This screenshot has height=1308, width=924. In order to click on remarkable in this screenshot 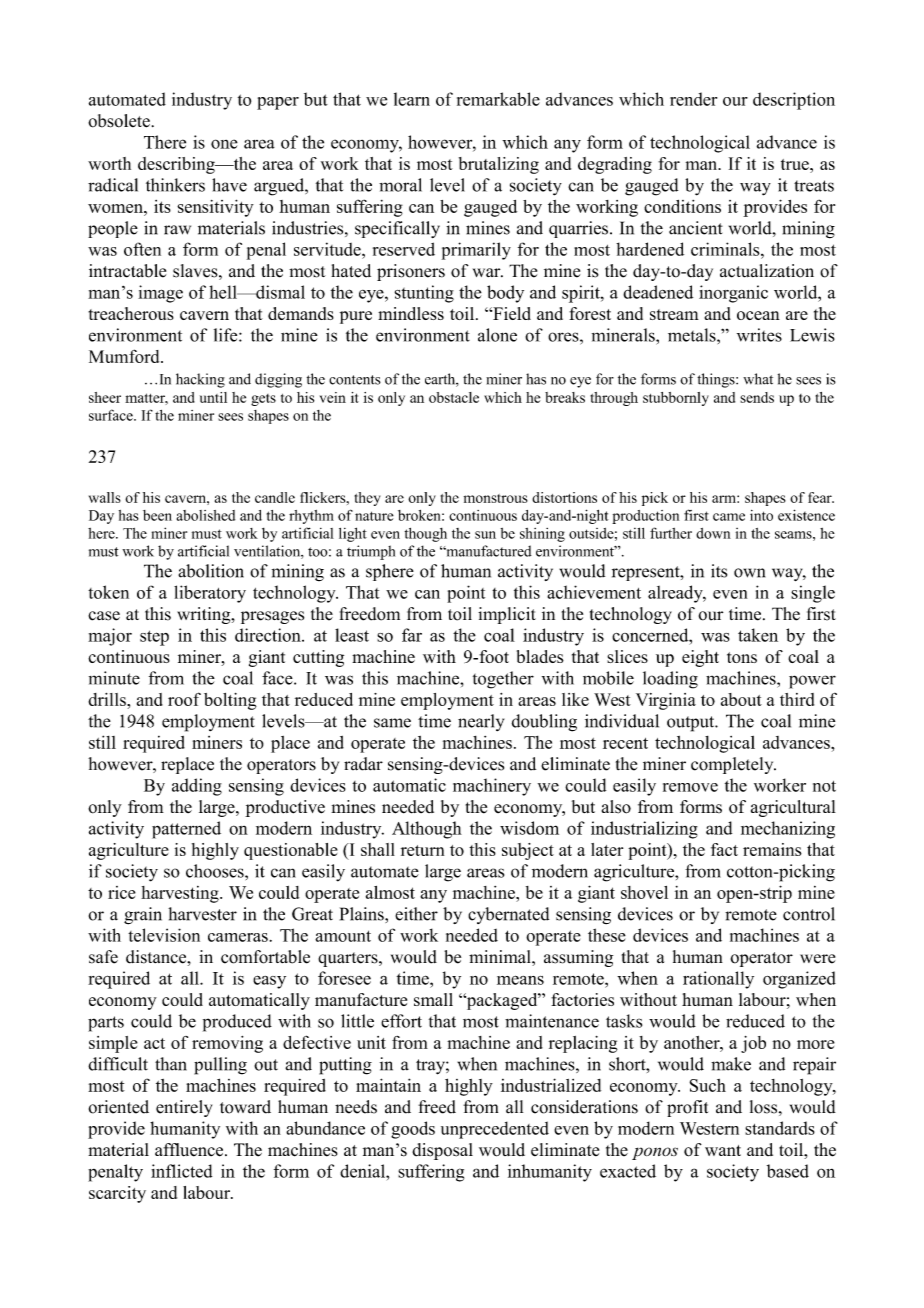, I will do `click(498, 99)`.
